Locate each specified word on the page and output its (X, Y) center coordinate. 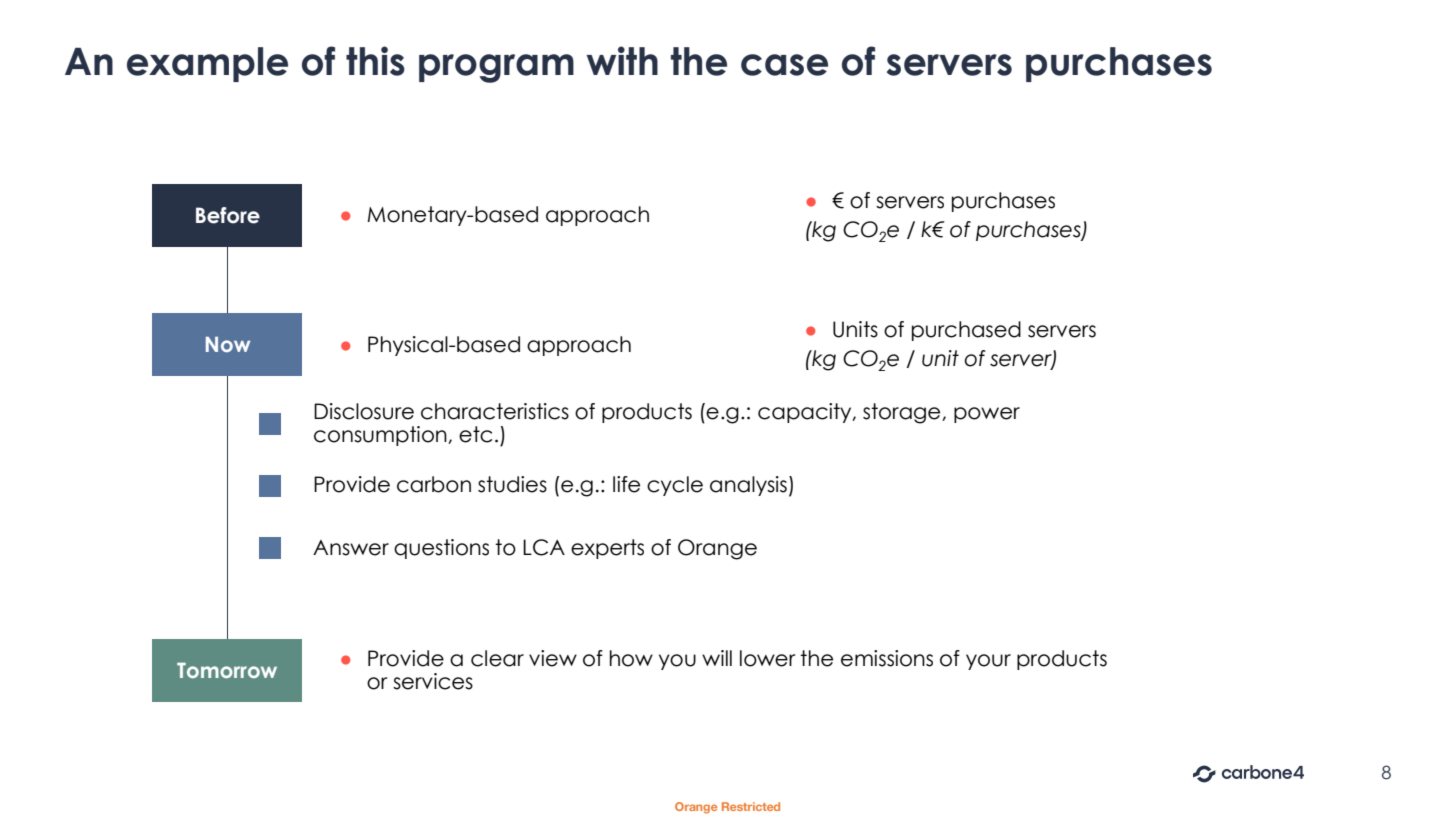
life (626, 484)
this (375, 61)
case (784, 65)
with (622, 60)
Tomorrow (227, 670)
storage (903, 413)
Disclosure (364, 411)
